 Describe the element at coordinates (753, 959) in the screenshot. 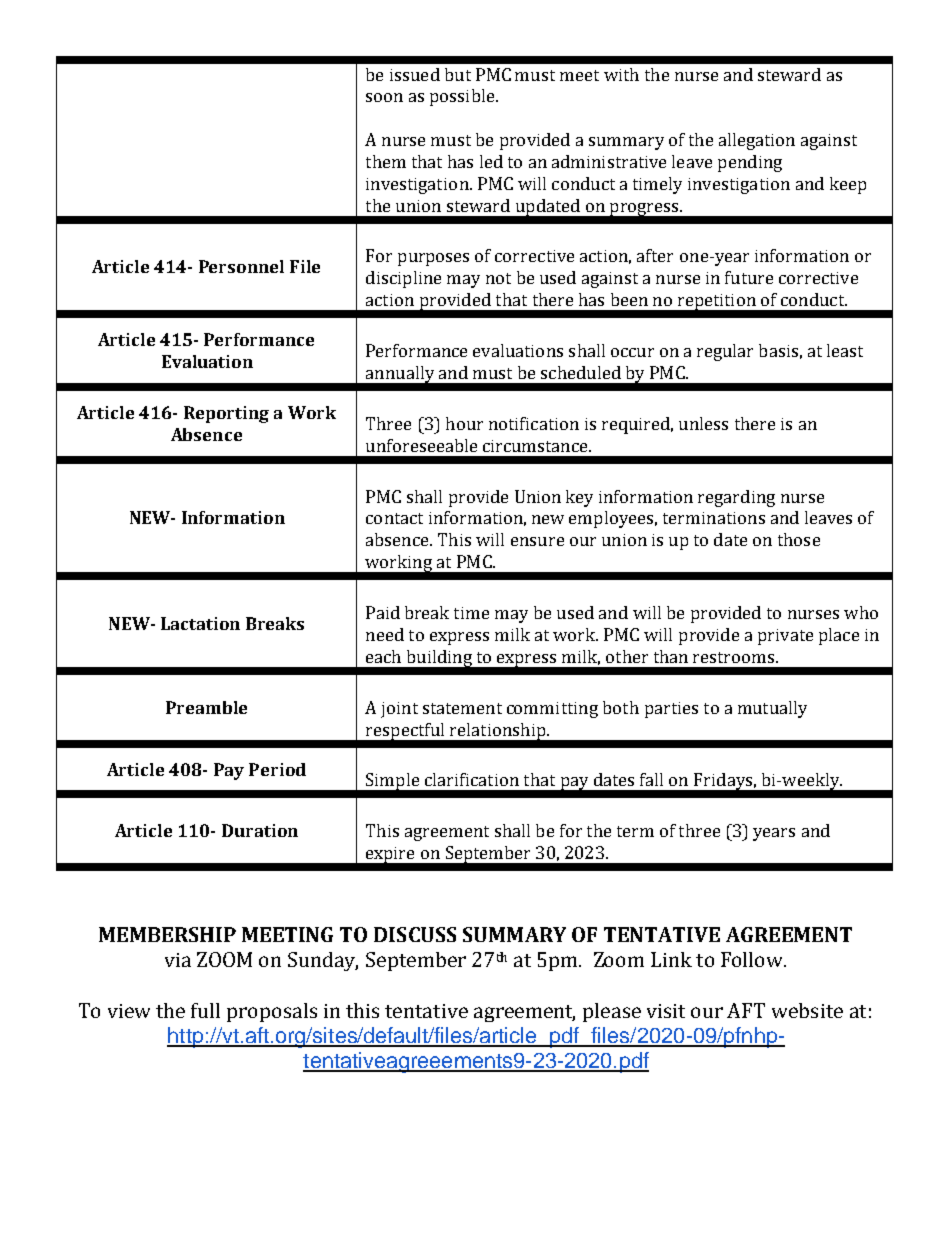

I see `Follow` at that location.
